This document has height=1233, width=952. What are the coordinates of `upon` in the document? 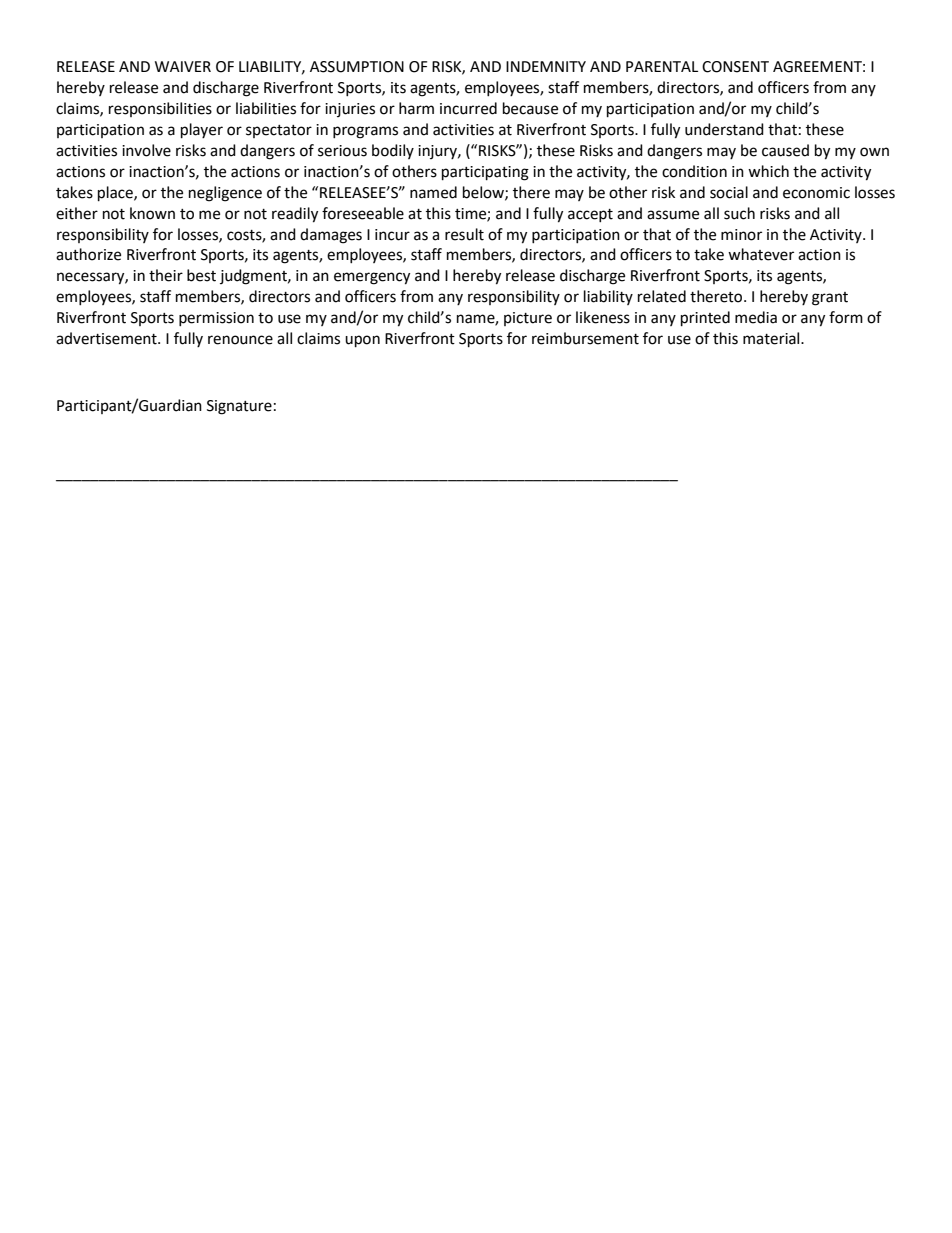 It's located at (362, 341).
